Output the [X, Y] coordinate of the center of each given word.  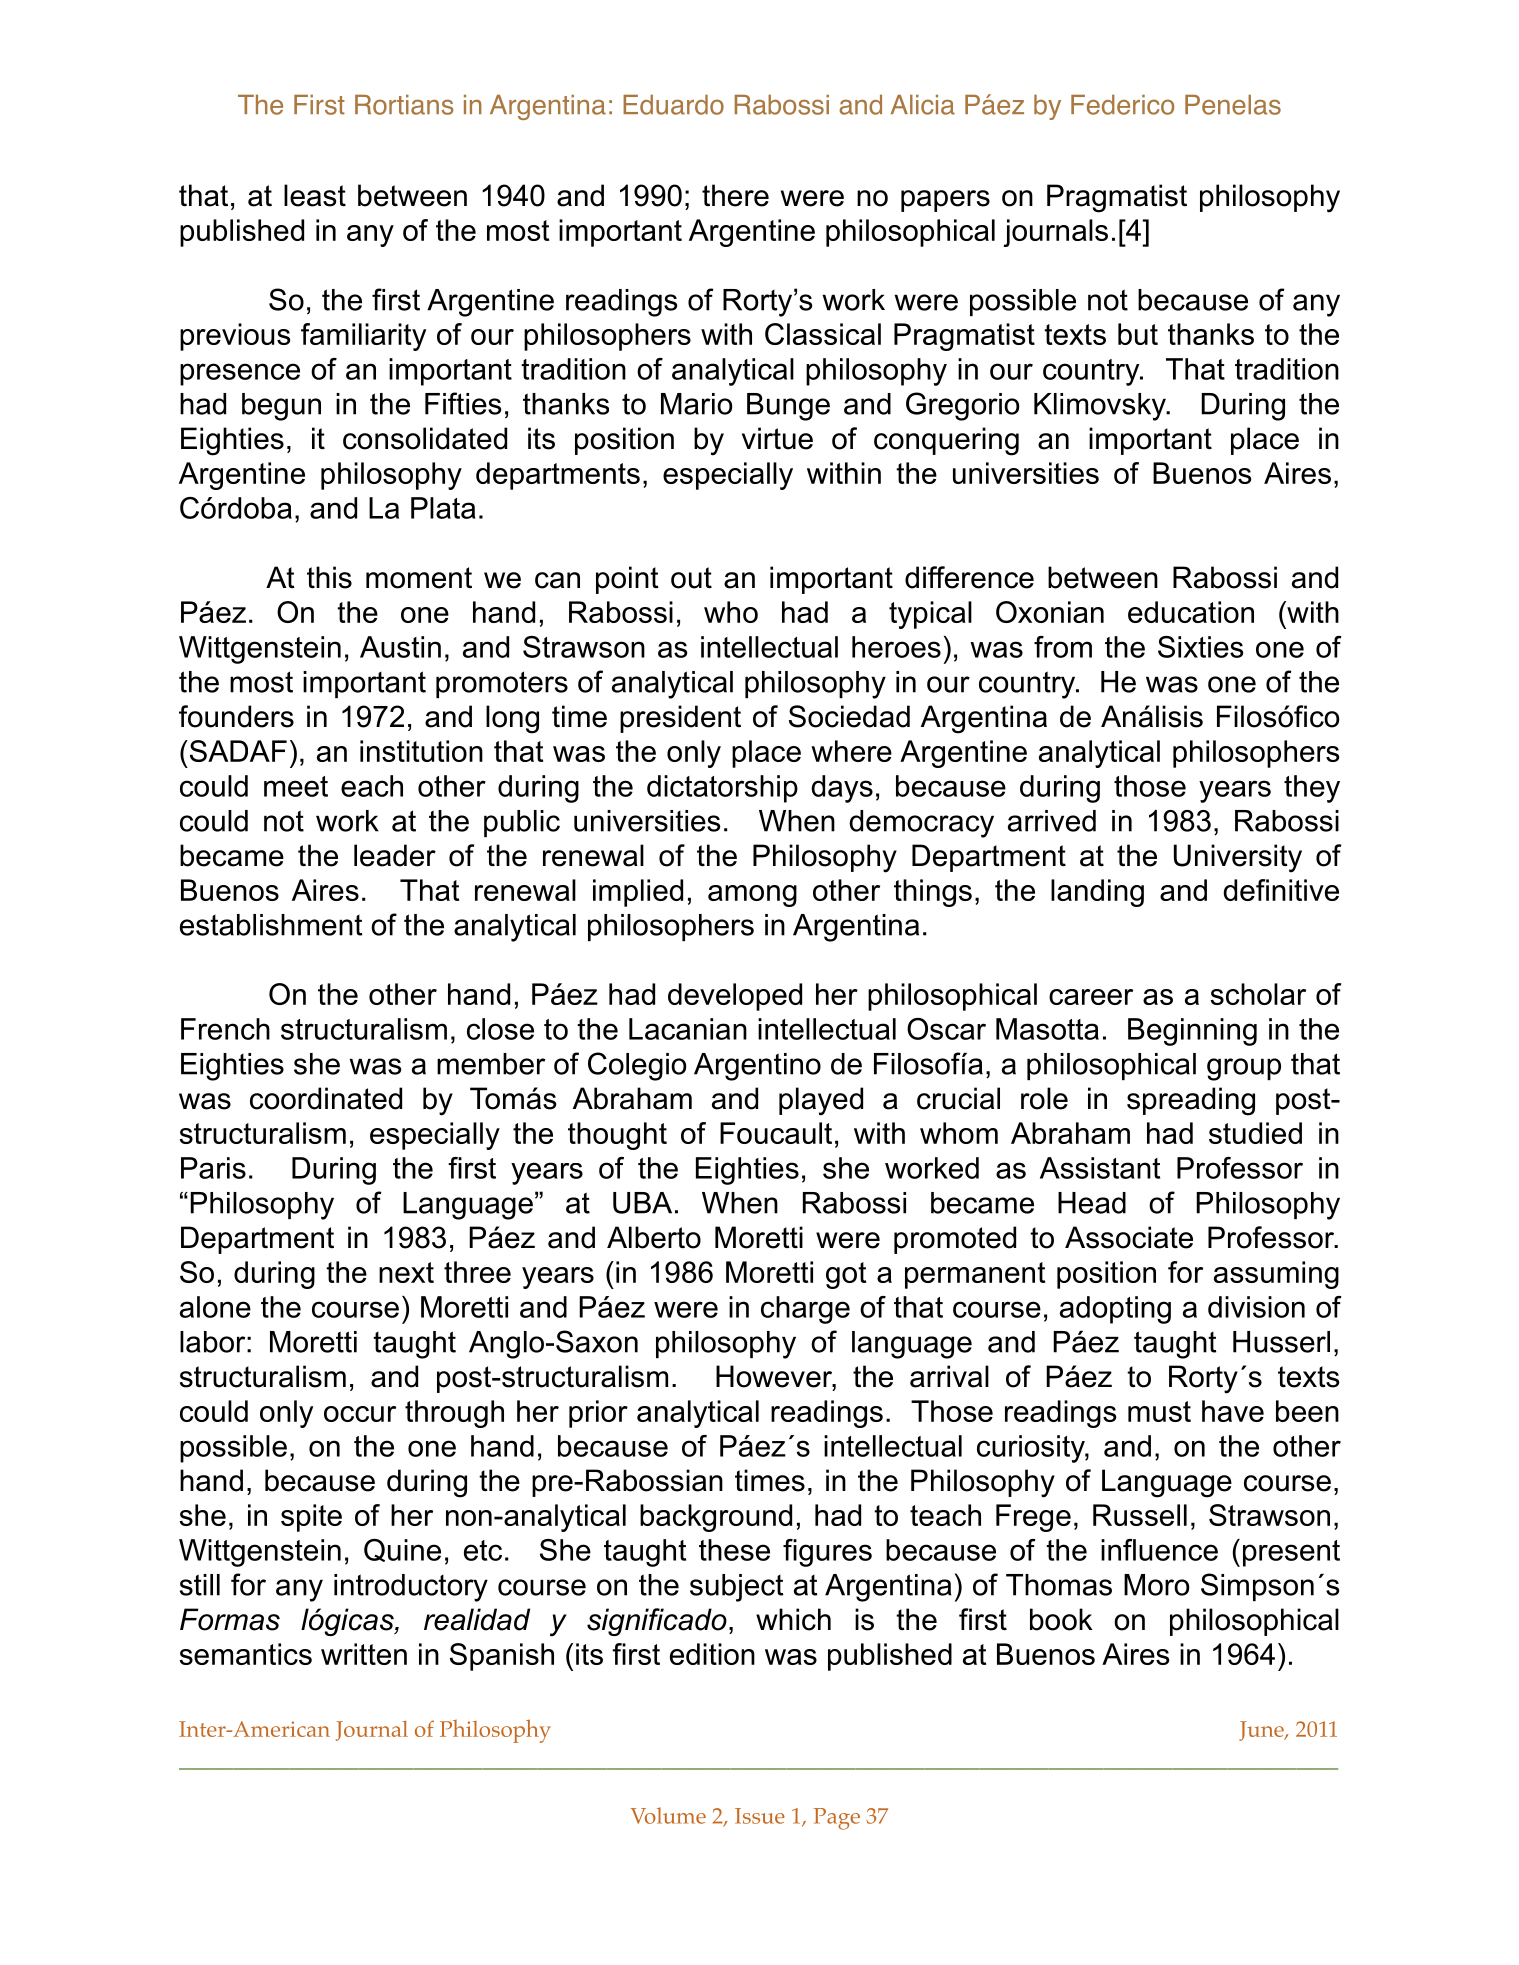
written [364, 1654]
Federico [1122, 104]
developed [735, 997]
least [315, 195]
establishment [271, 925]
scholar [1258, 994]
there [735, 195]
